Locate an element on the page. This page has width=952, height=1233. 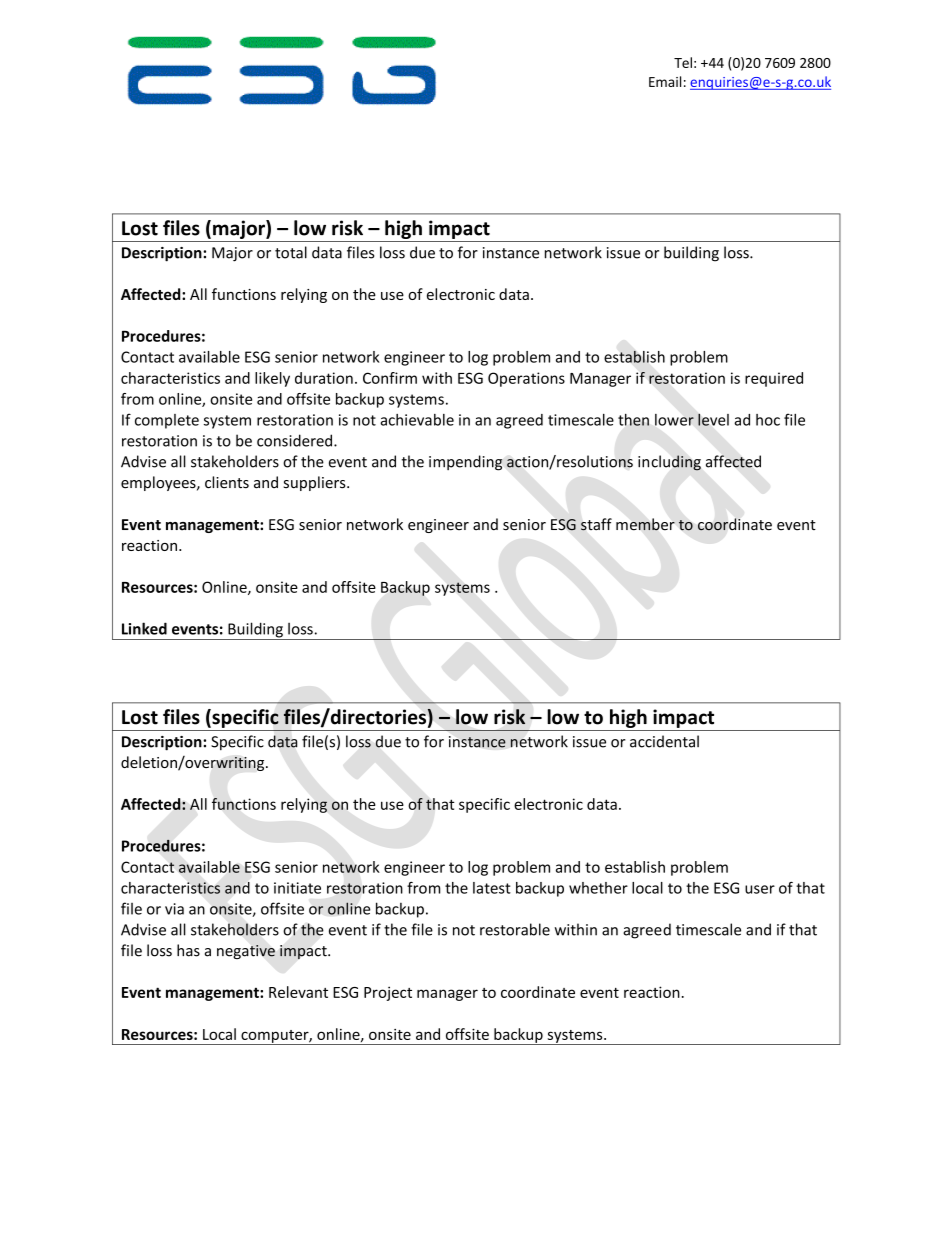
Tel is located at coordinates (683, 62).
